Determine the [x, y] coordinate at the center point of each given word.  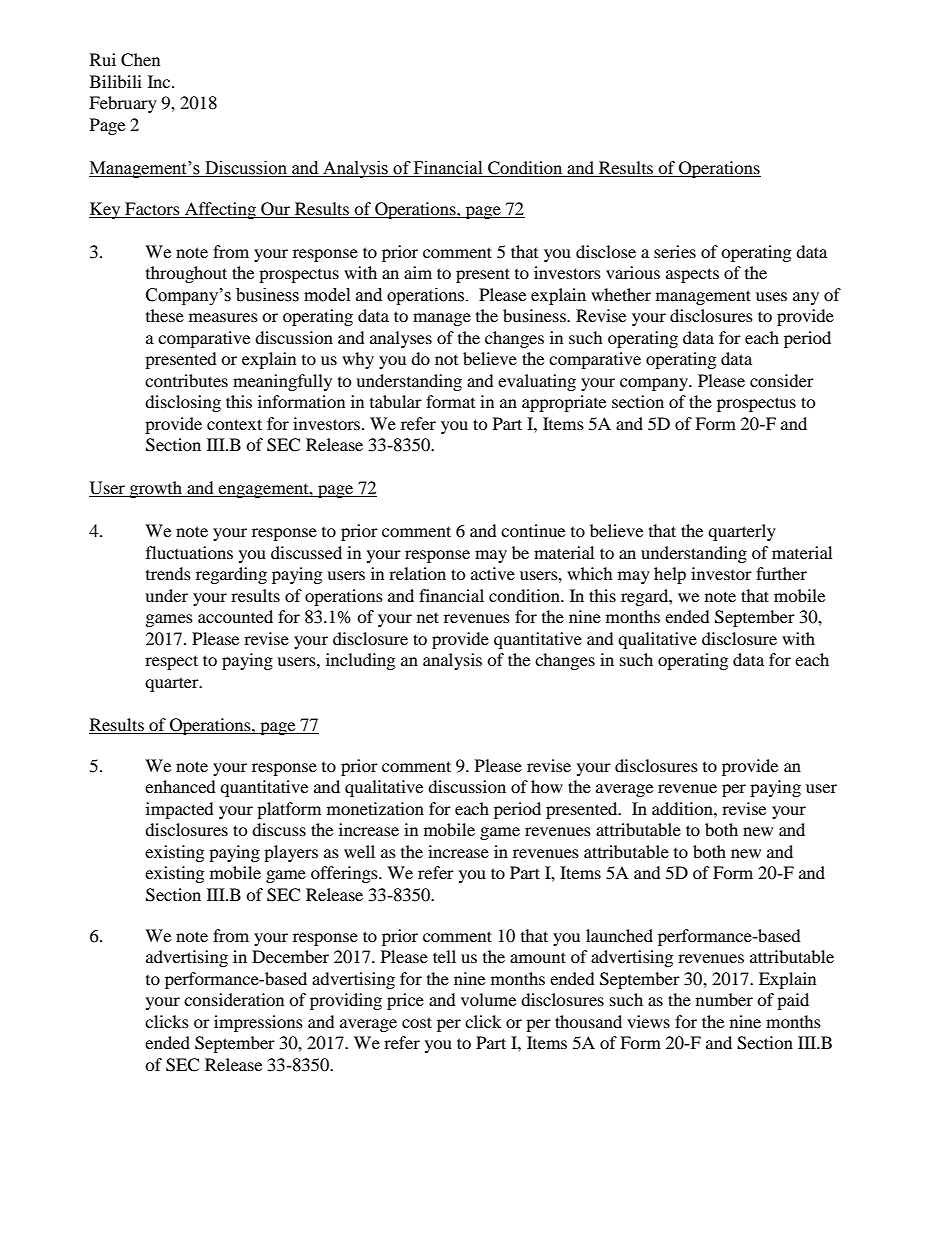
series [675, 251]
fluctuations [189, 552]
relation [417, 573]
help [670, 575]
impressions [258, 1023]
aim [418, 272]
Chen [140, 60]
